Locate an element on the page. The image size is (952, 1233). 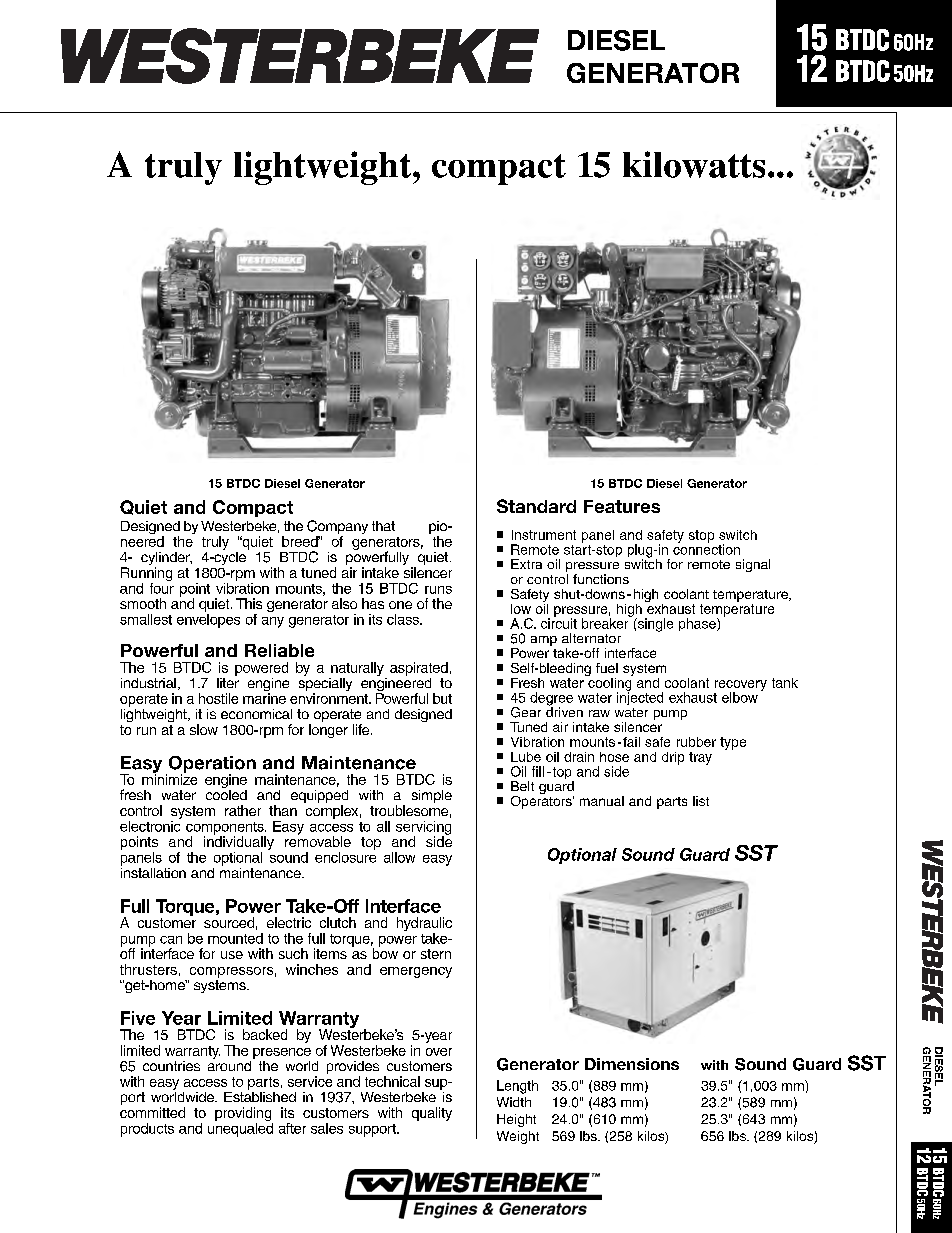
phase is located at coordinates (698, 624).
